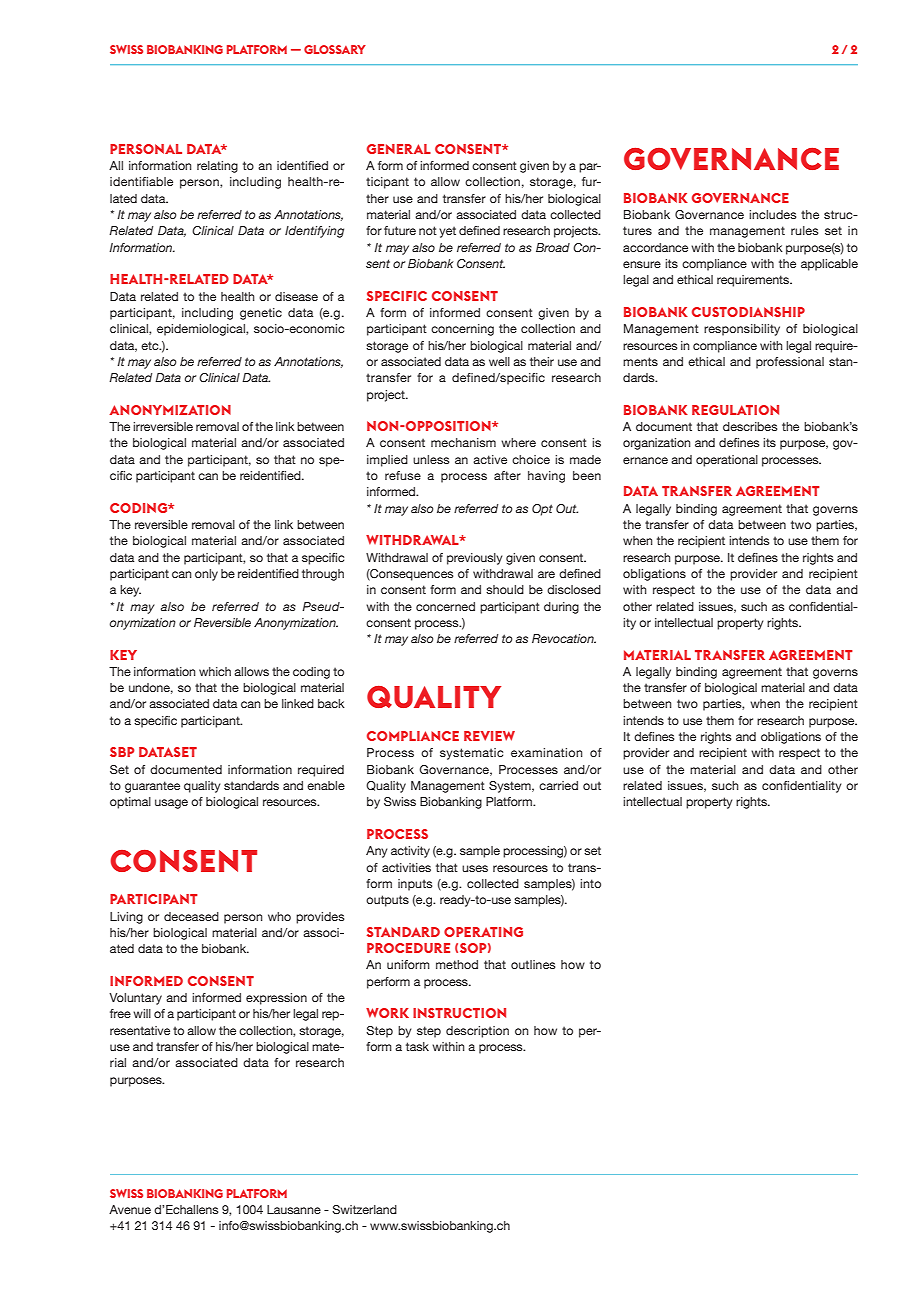  I want to click on concerned, so click(445, 606).
